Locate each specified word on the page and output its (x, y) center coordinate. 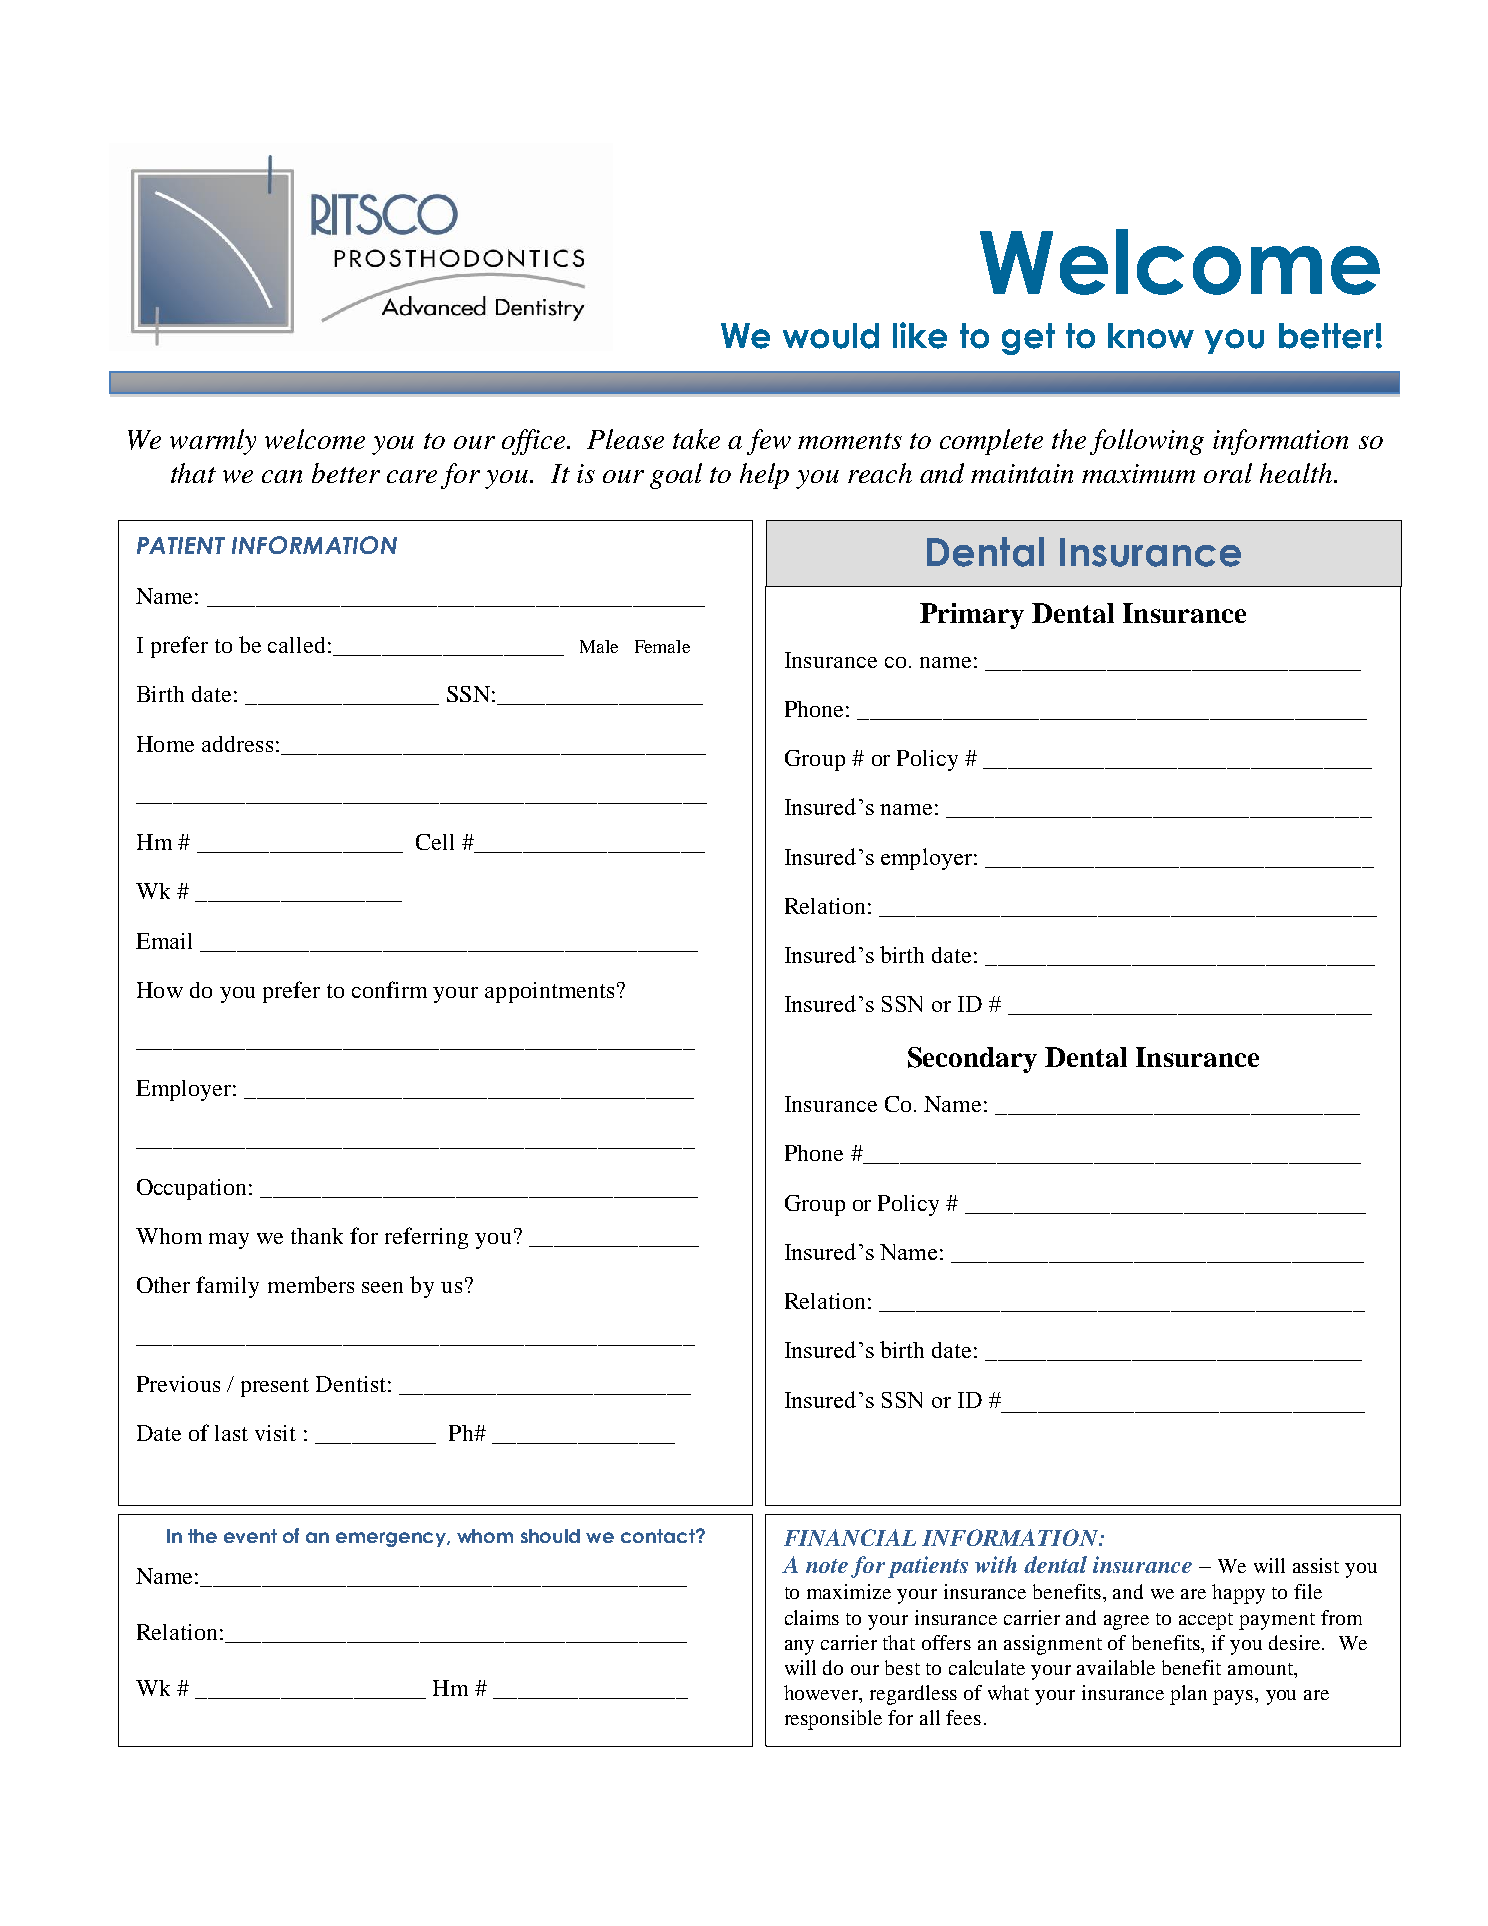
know (1151, 336)
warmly (213, 442)
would (831, 336)
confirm (389, 989)
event (250, 1536)
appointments (549, 992)
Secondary (972, 1060)
